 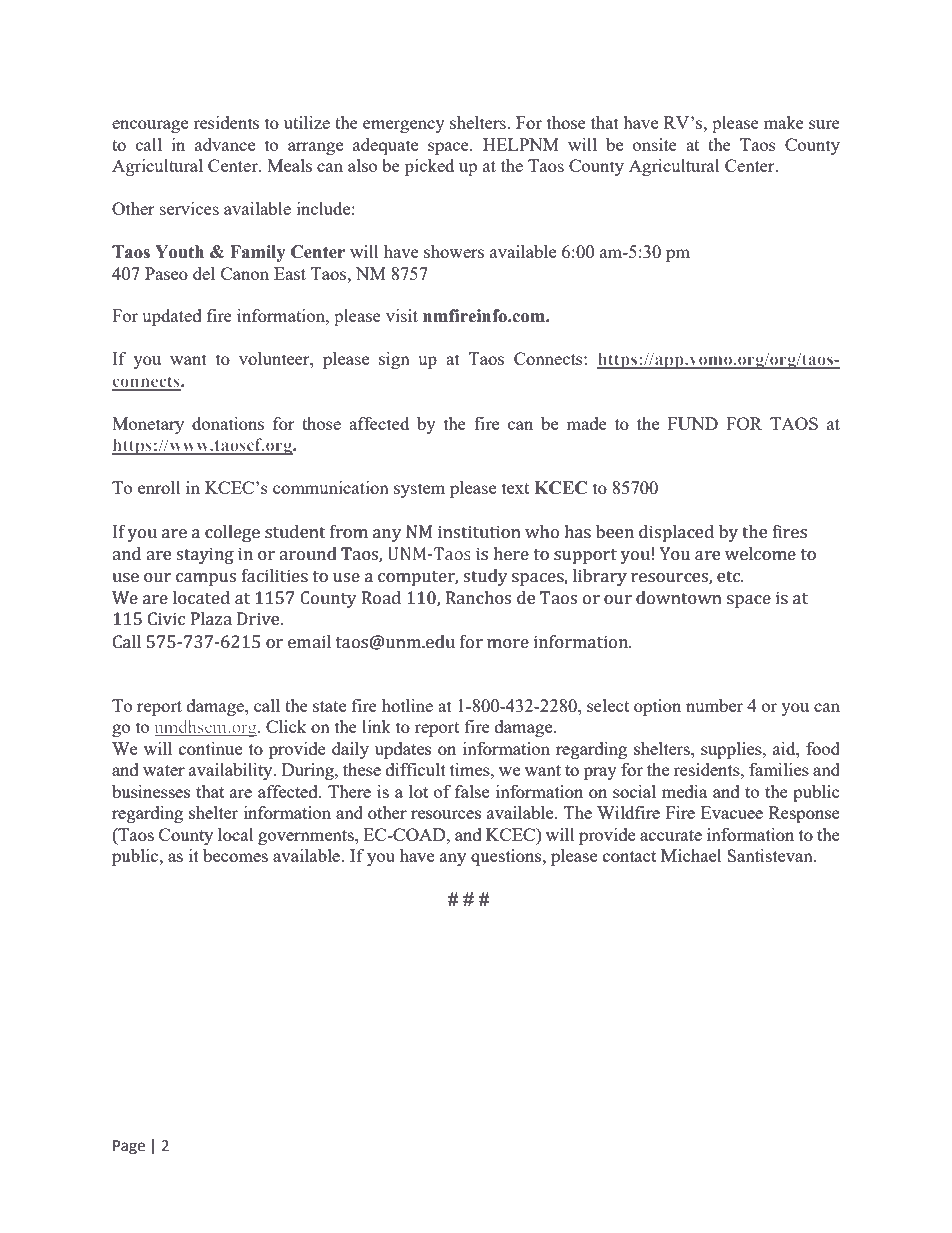 What do you see at coordinates (407, 705) in the screenshot?
I see `hotline` at bounding box center [407, 705].
